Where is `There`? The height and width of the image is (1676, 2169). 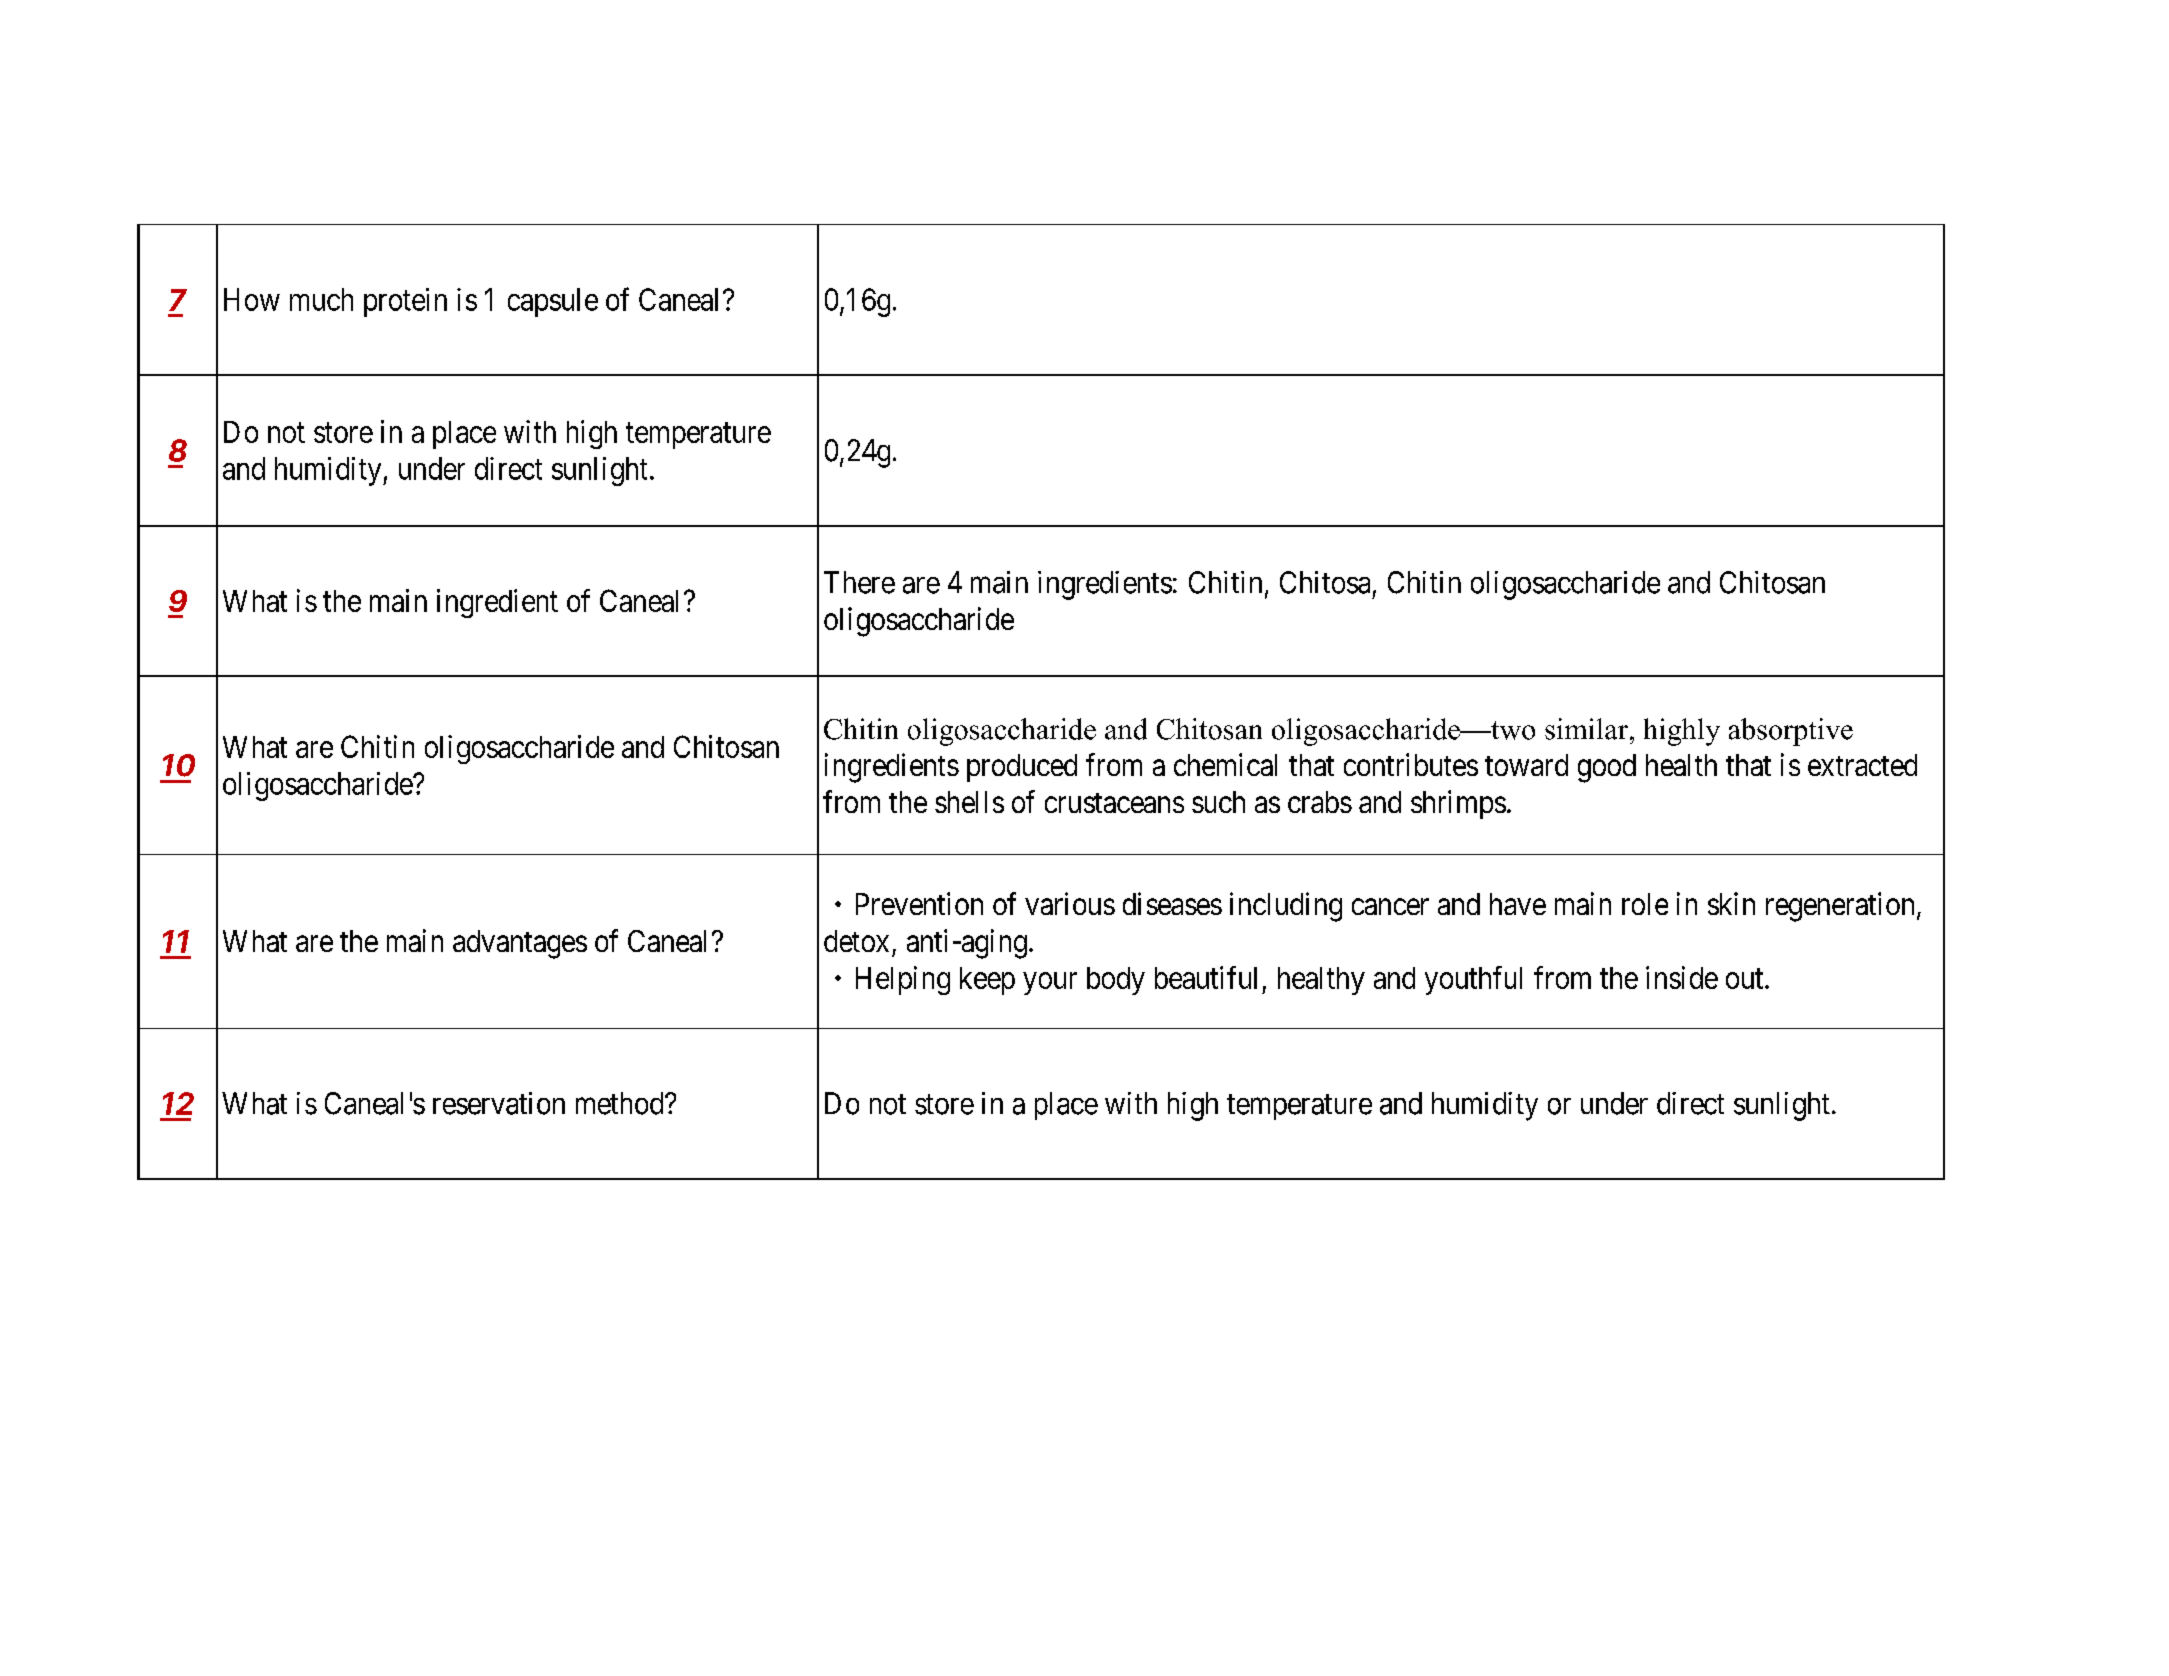 There is located at coordinates (859, 582).
